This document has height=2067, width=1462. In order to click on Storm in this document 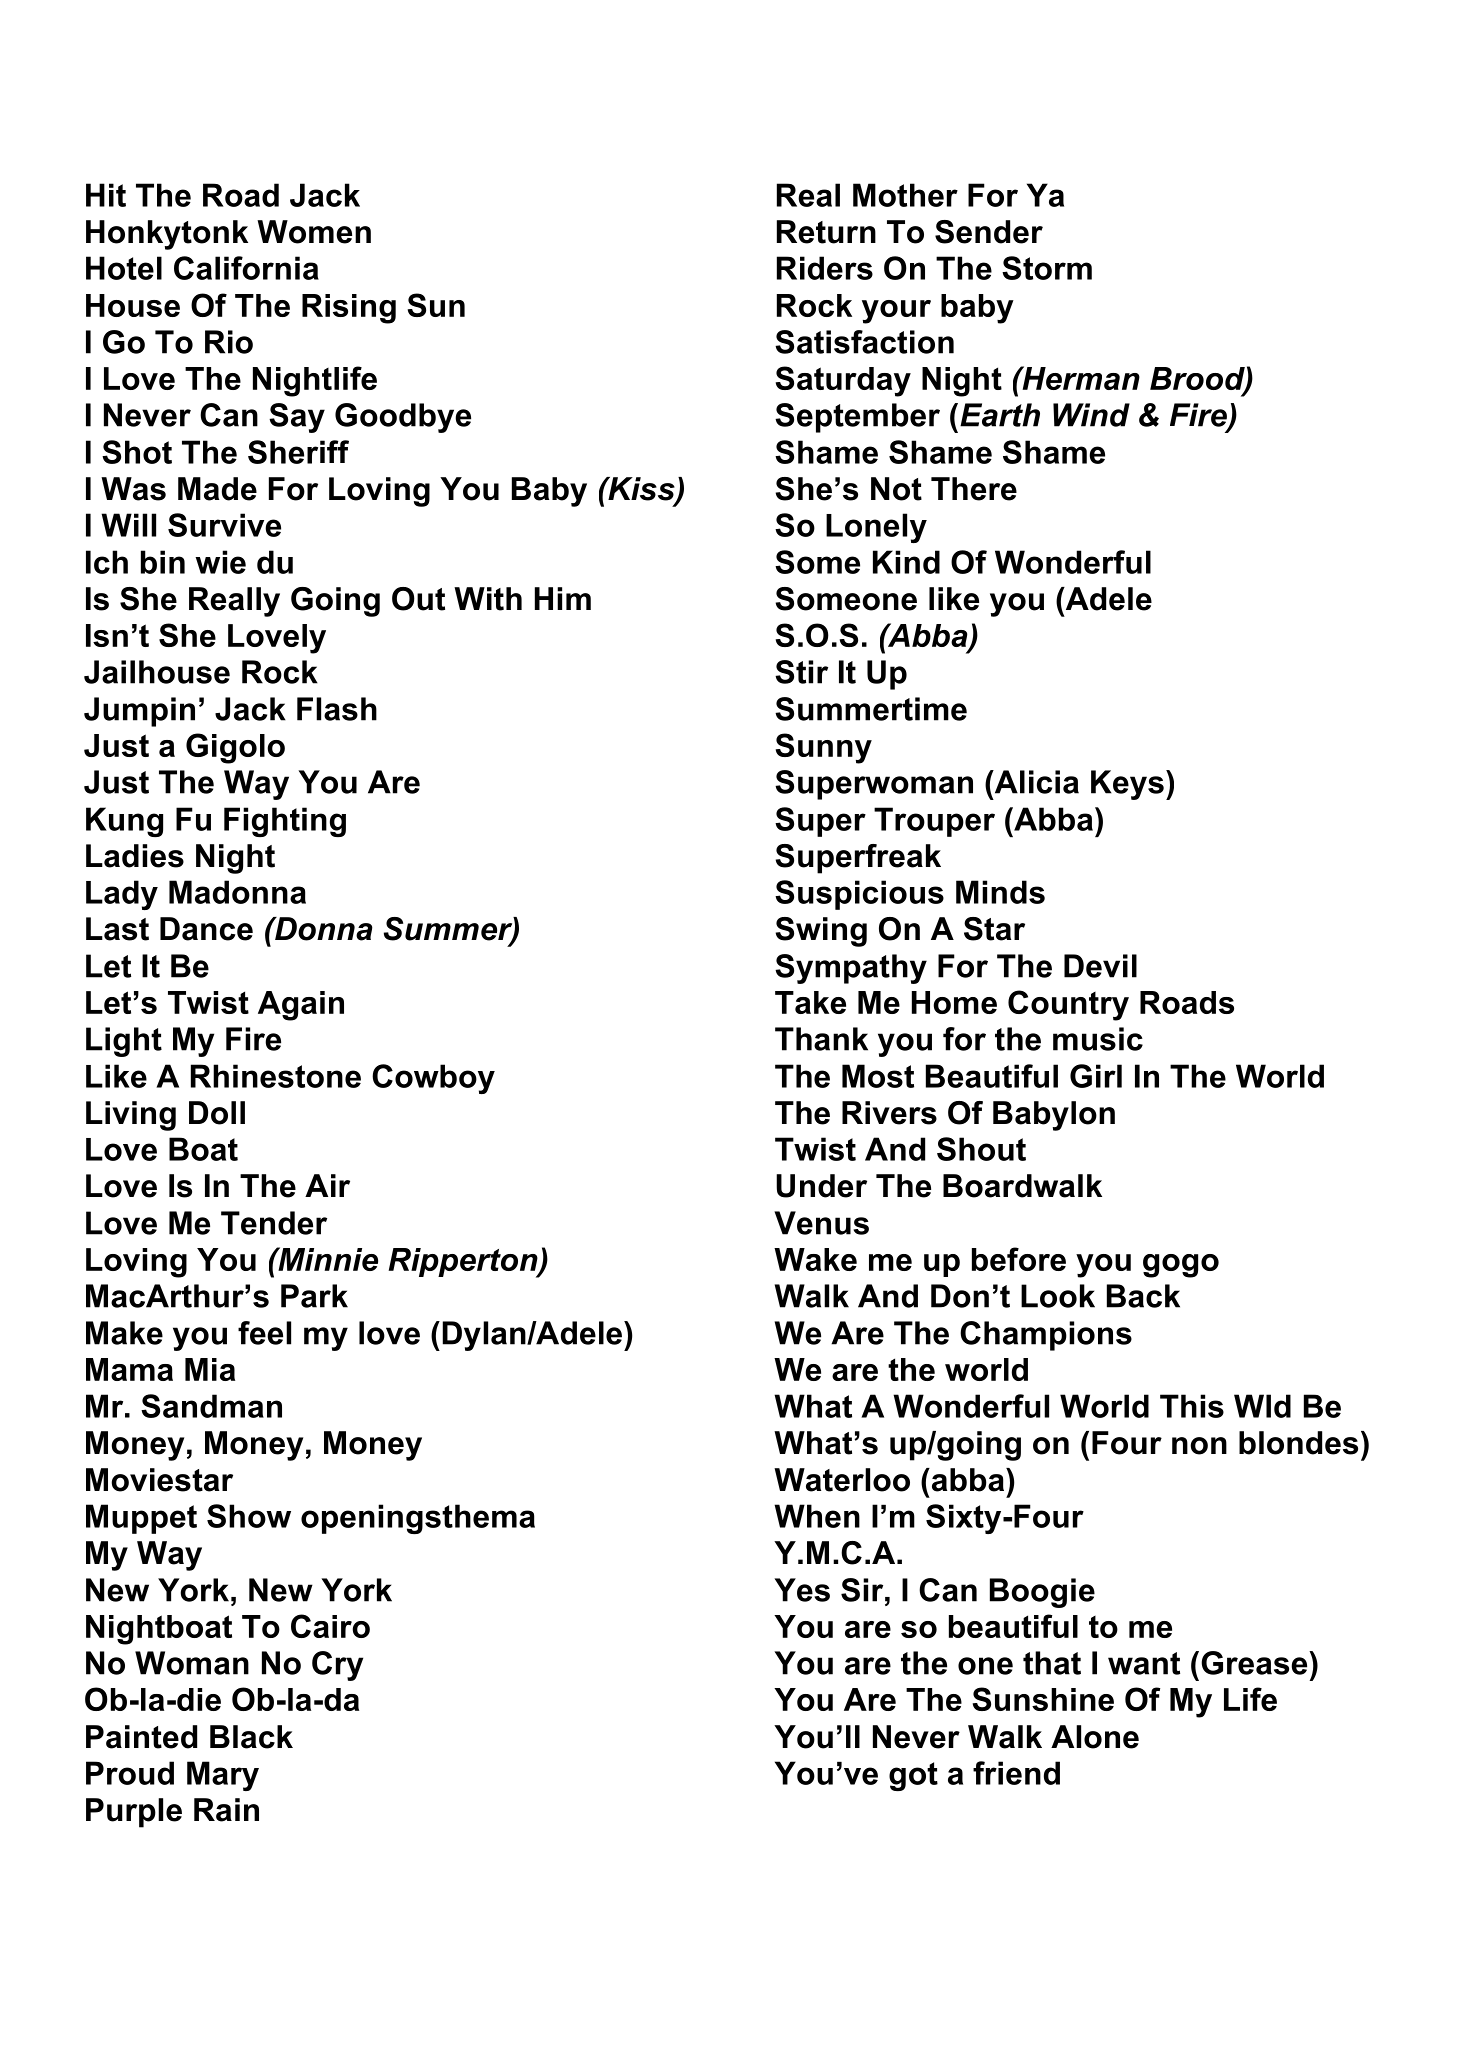, I will do `click(1047, 268)`.
